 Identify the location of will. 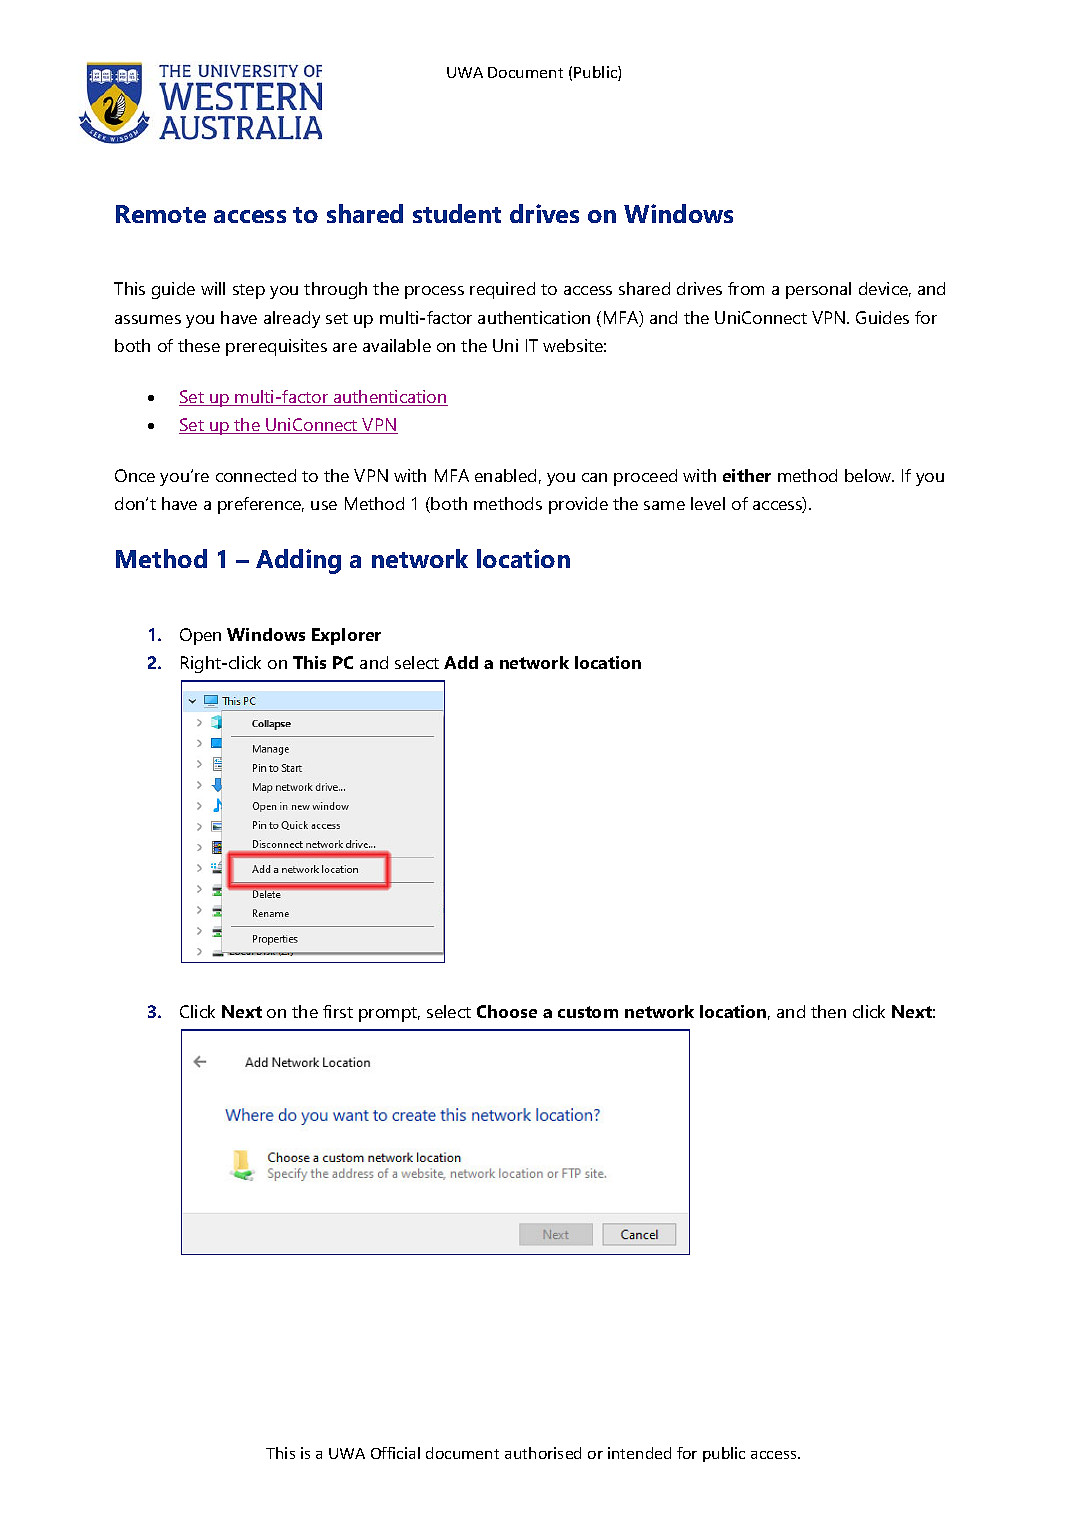
(213, 288).
